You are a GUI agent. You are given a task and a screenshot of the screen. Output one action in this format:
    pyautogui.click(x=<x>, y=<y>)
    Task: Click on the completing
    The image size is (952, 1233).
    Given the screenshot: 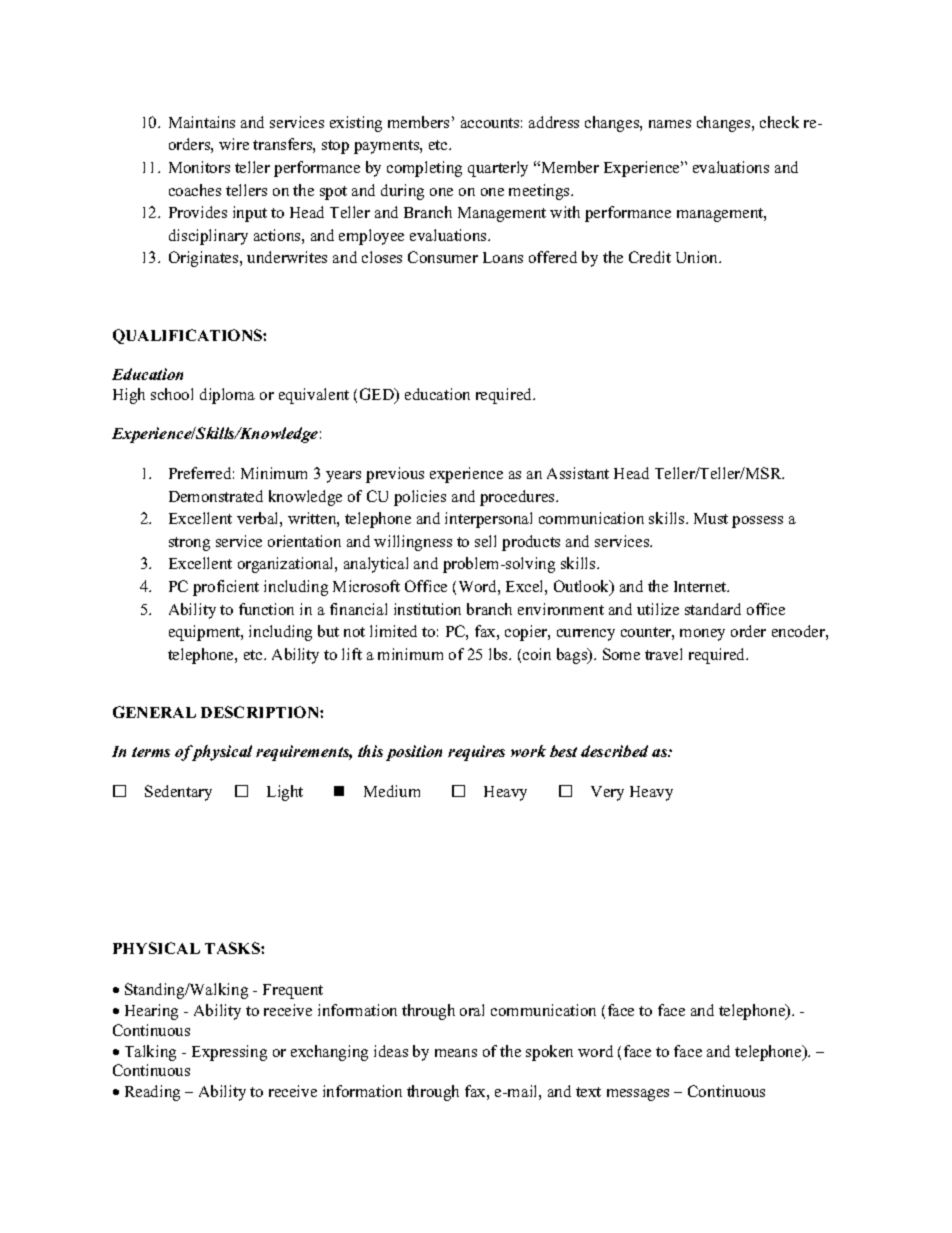 What is the action you would take?
    pyautogui.click(x=424, y=169)
